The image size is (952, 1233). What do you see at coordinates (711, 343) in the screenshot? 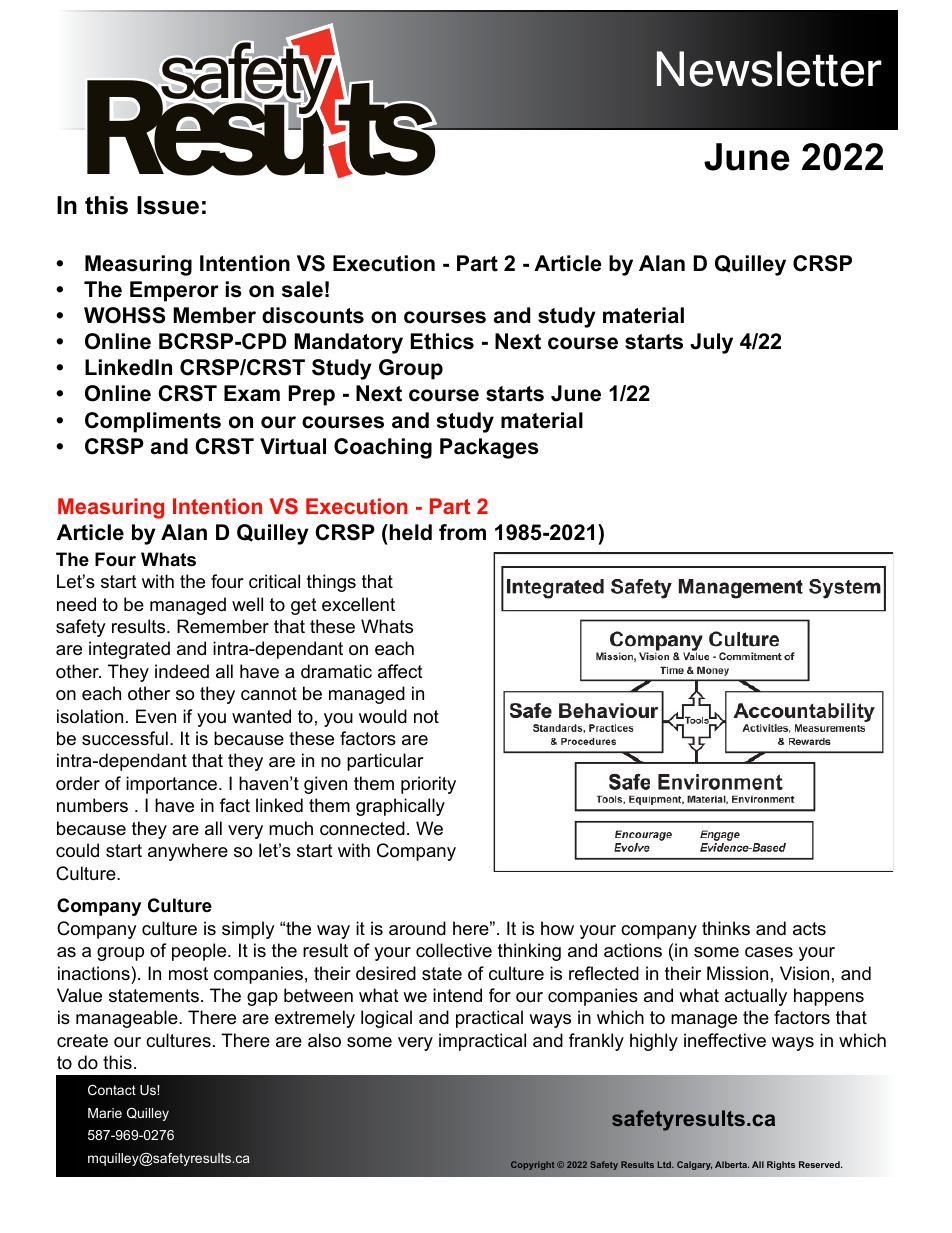
I see `July` at bounding box center [711, 343].
